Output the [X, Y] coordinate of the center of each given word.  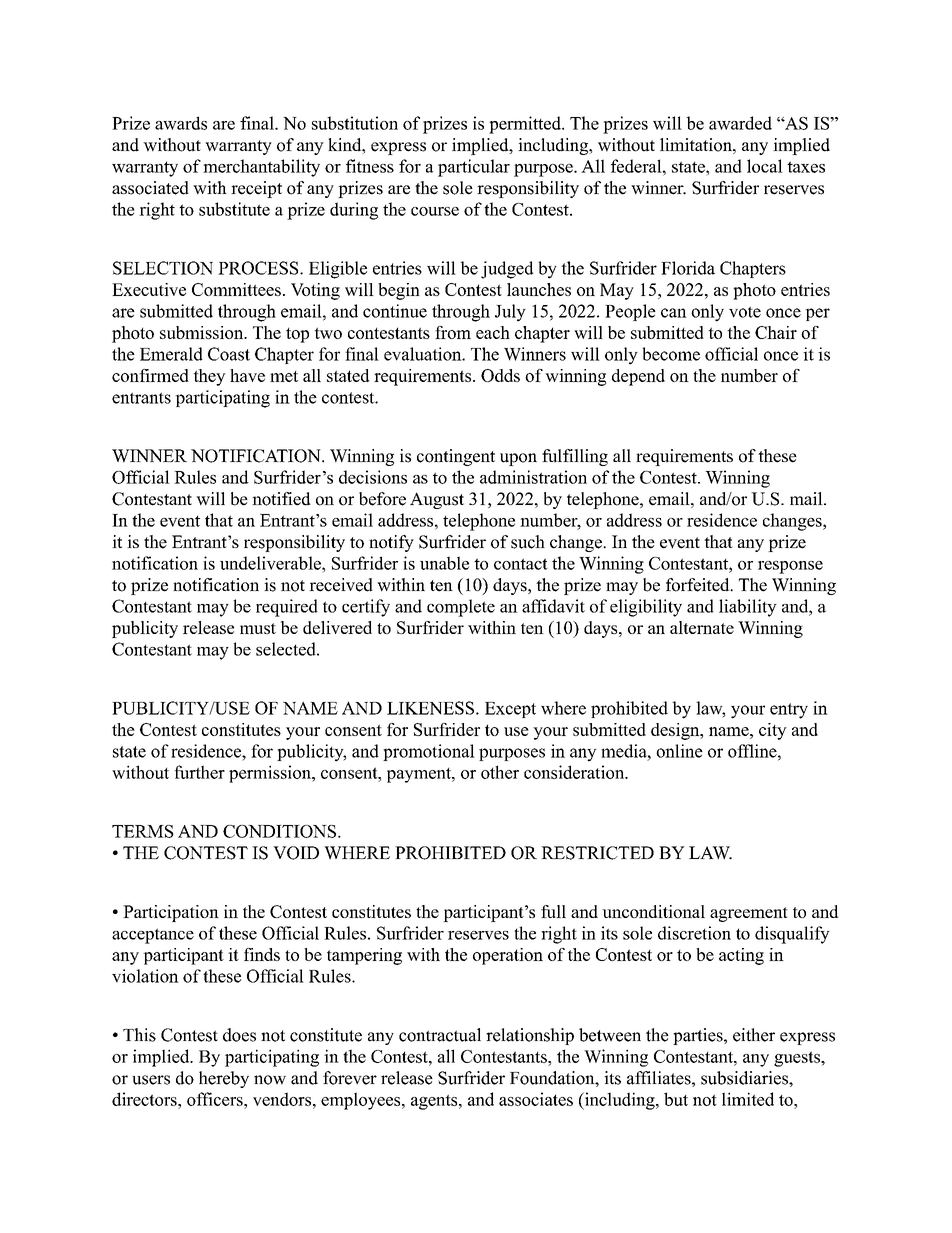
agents [434, 1102]
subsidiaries [745, 1078]
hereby [224, 1079]
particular [474, 168]
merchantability [261, 168]
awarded [740, 123]
